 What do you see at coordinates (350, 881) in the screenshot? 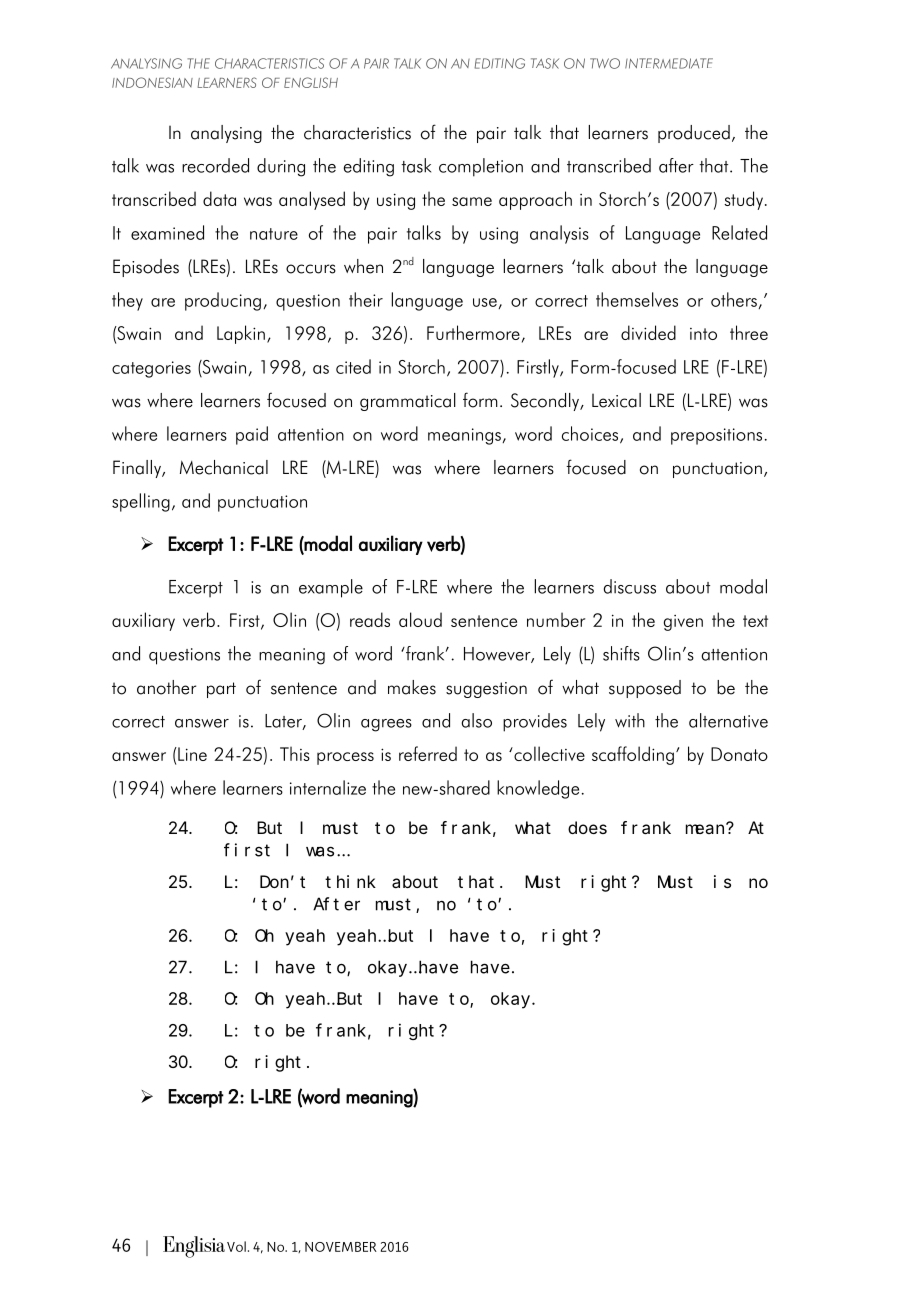
I see `think` at bounding box center [350, 881].
